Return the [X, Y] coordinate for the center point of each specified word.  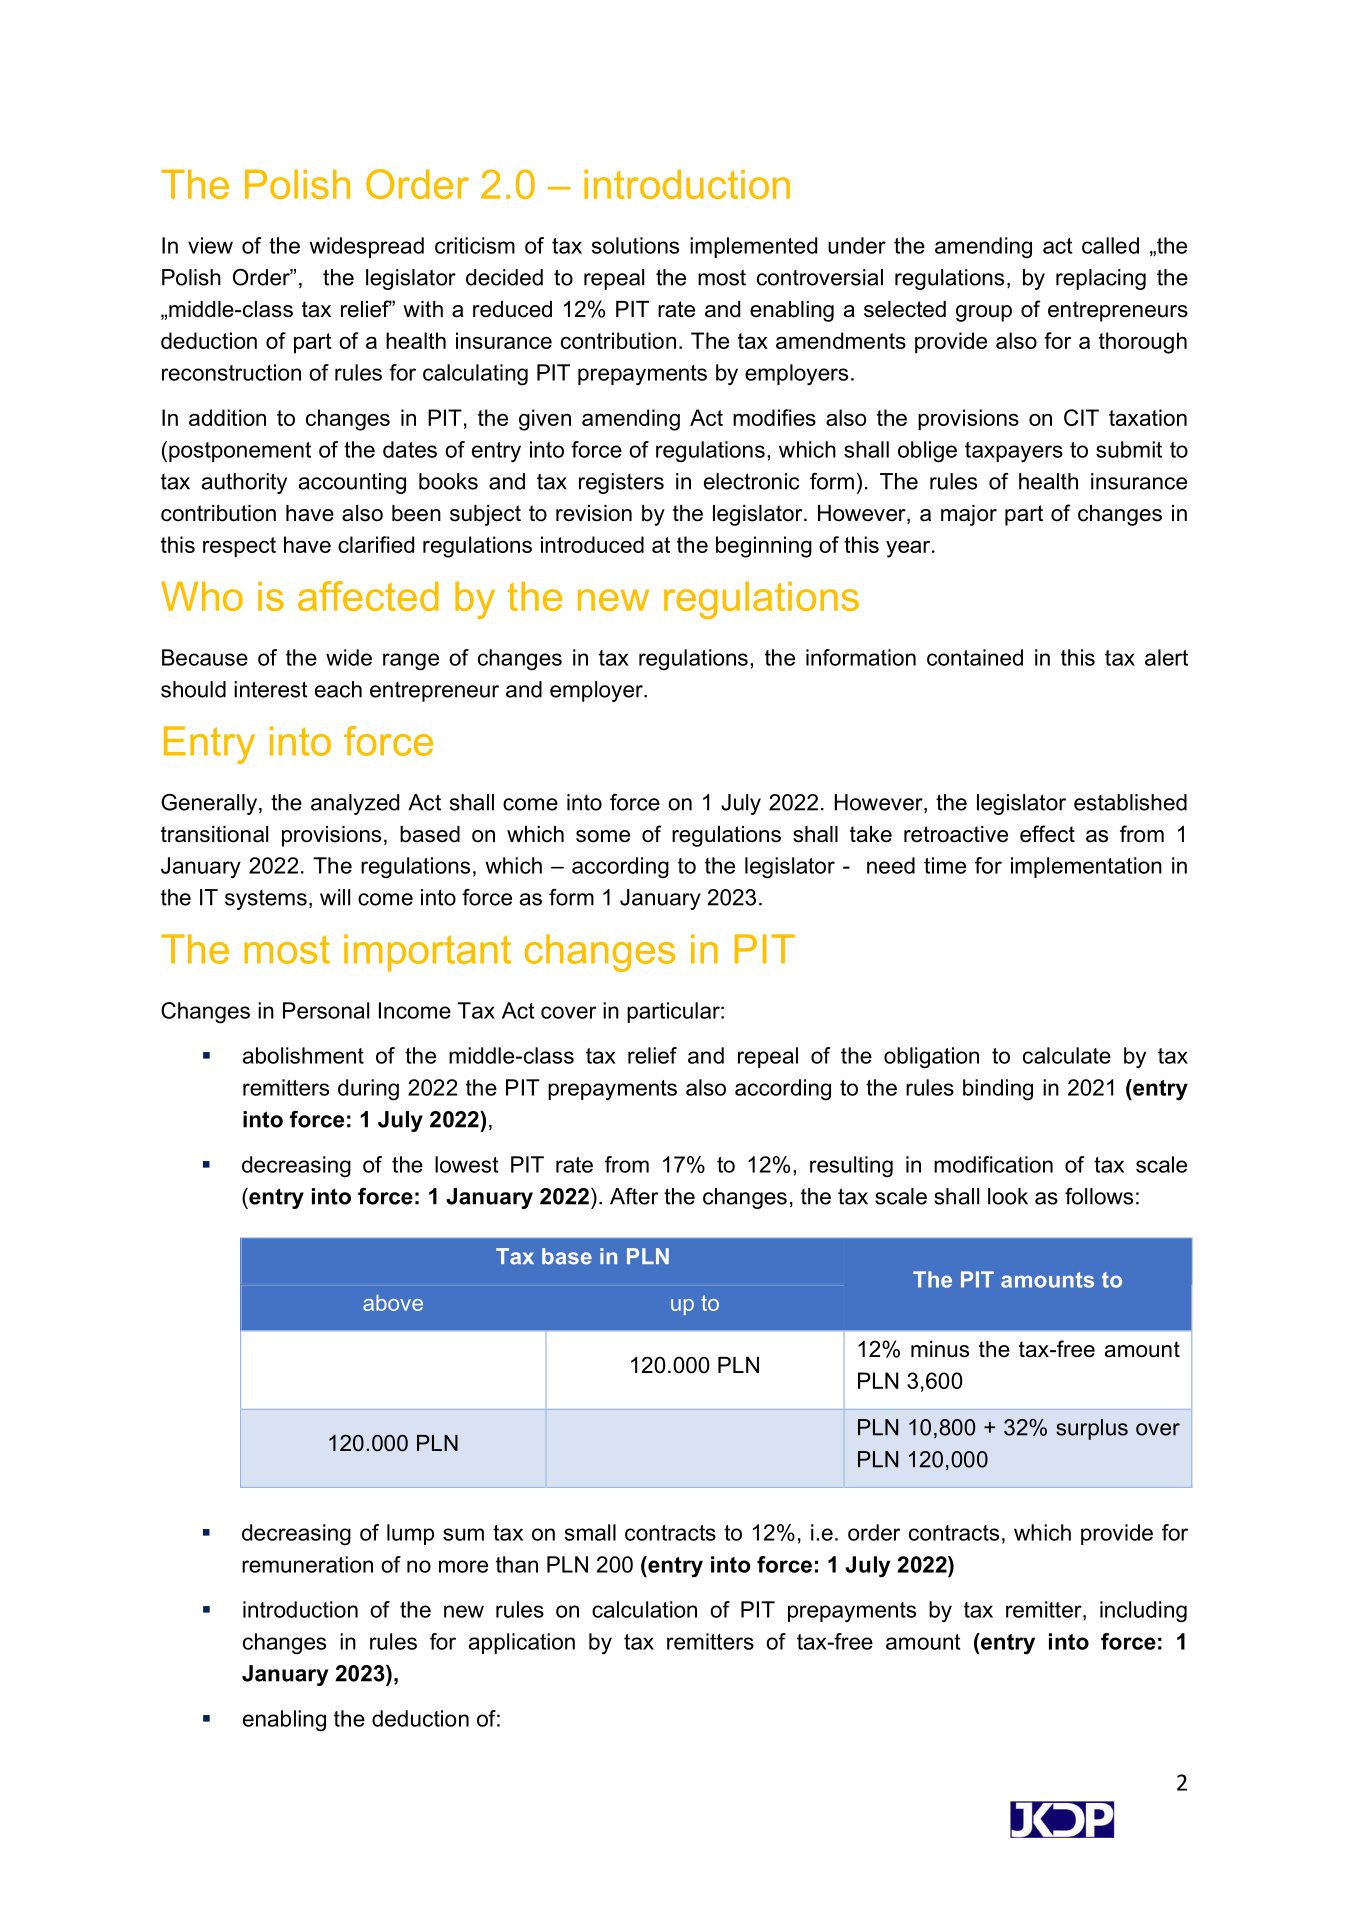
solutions [635, 245]
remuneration [307, 1564]
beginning [764, 547]
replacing [1101, 279]
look [1008, 1196]
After [634, 1196]
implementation [1086, 867]
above [393, 1302]
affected [368, 596]
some [603, 836]
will [335, 897]
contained [975, 657]
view [210, 245]
